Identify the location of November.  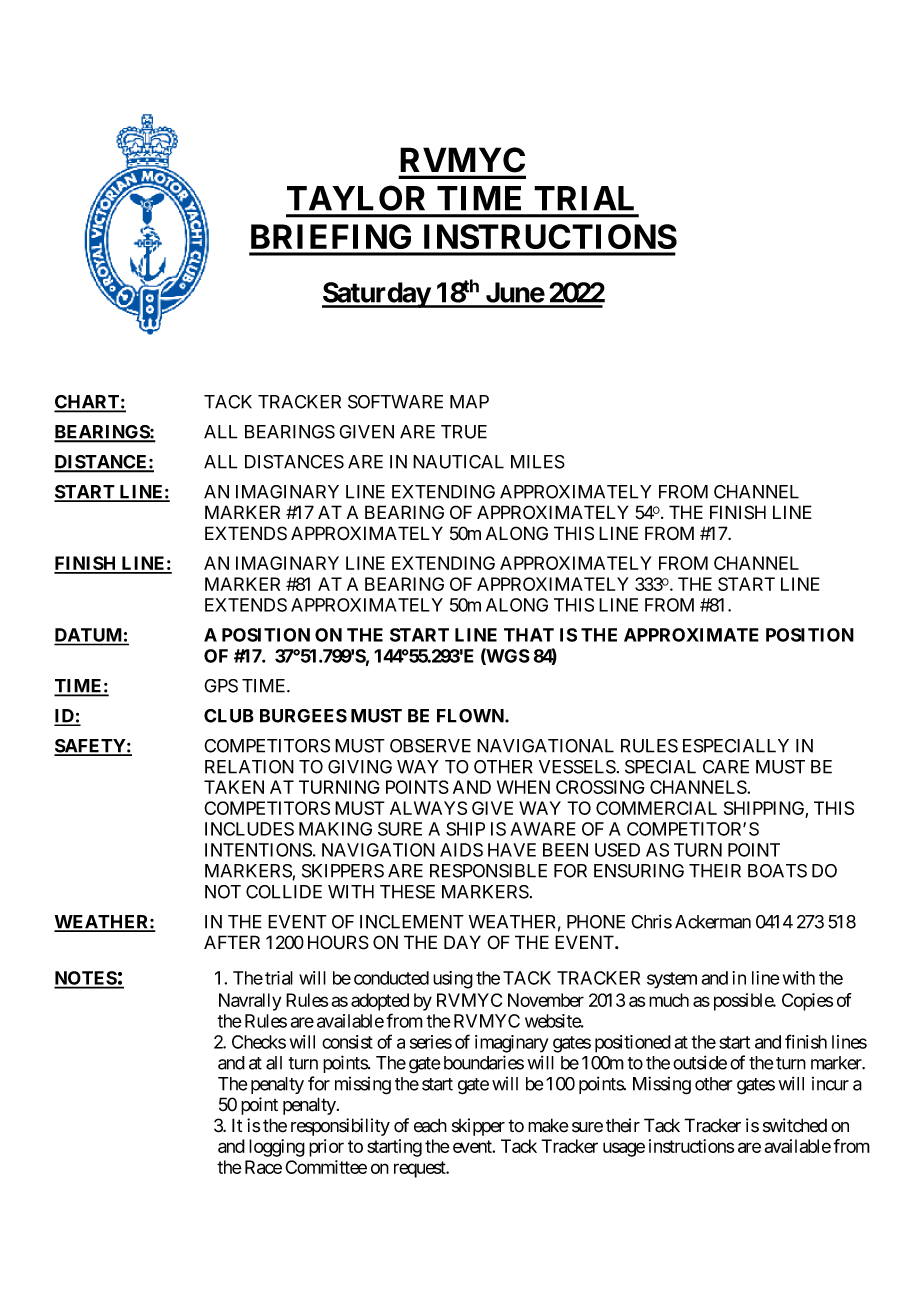
(546, 1000).
